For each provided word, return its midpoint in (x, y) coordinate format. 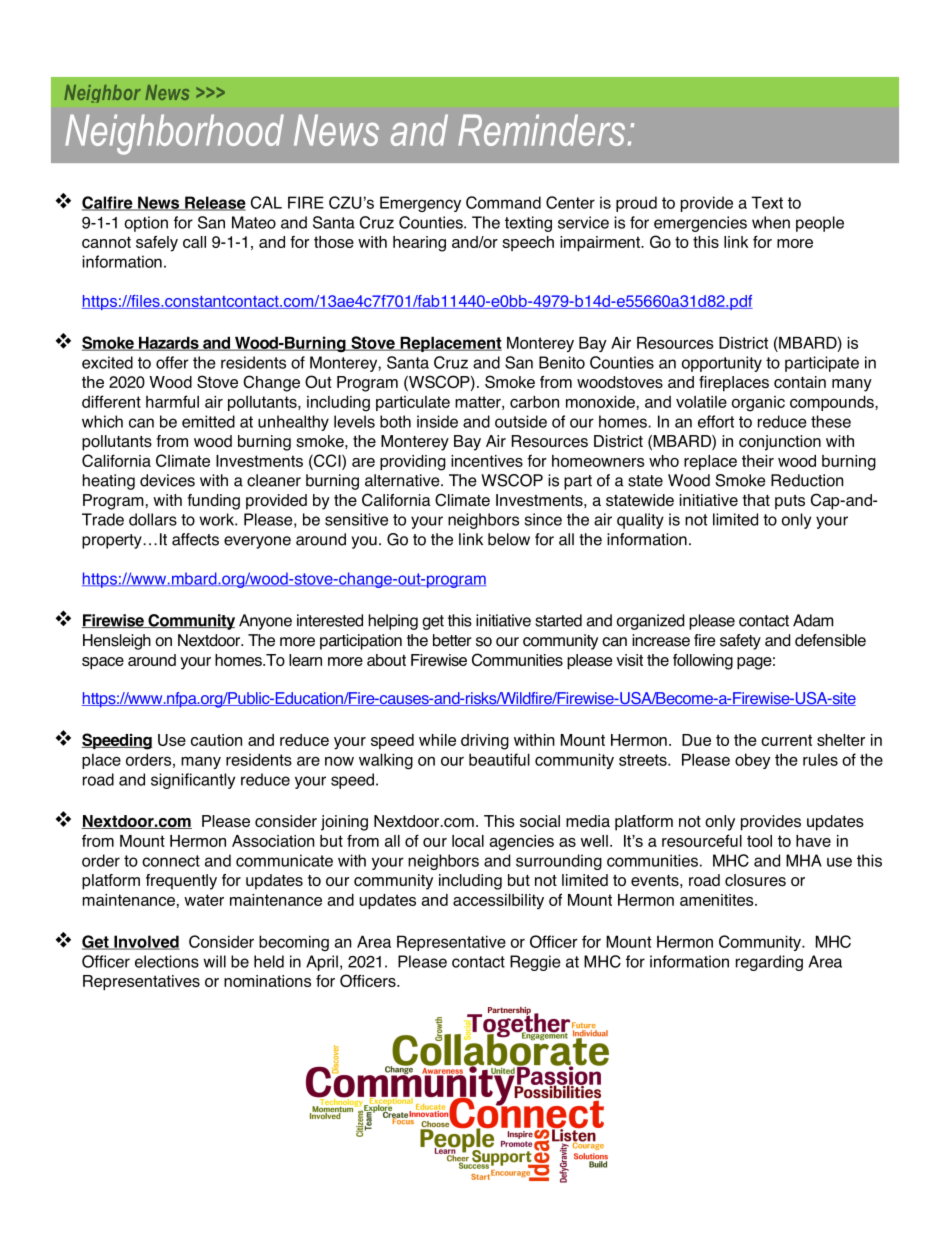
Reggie (535, 963)
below (509, 539)
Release (214, 203)
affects (195, 539)
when (771, 222)
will (214, 961)
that (756, 500)
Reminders (541, 130)
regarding (769, 963)
